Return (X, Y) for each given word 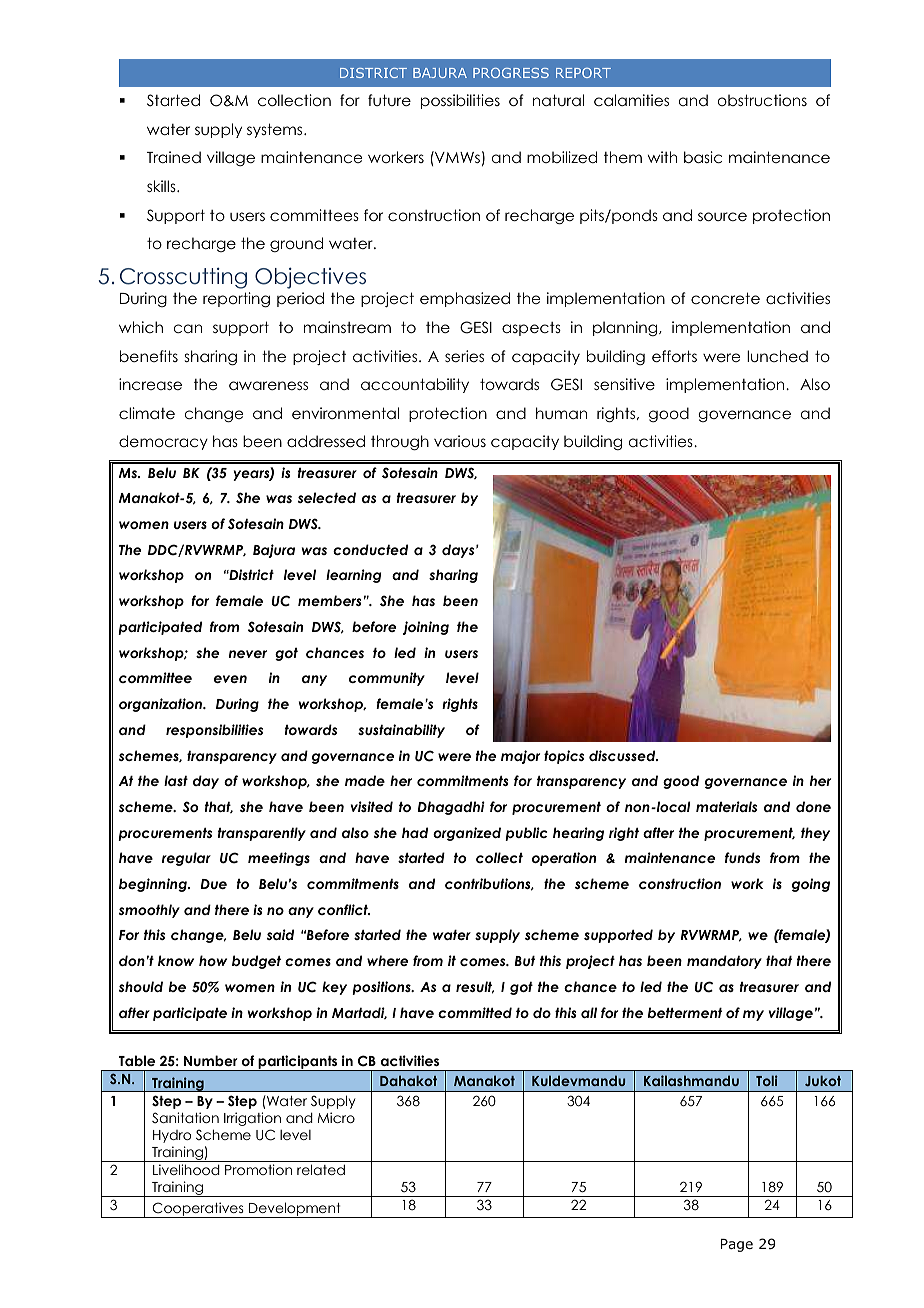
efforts (674, 356)
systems (276, 130)
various (460, 441)
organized (467, 834)
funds (742, 857)
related (321, 1169)
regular (186, 859)
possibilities (460, 101)
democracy (163, 442)
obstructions (762, 100)
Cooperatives (198, 1210)
